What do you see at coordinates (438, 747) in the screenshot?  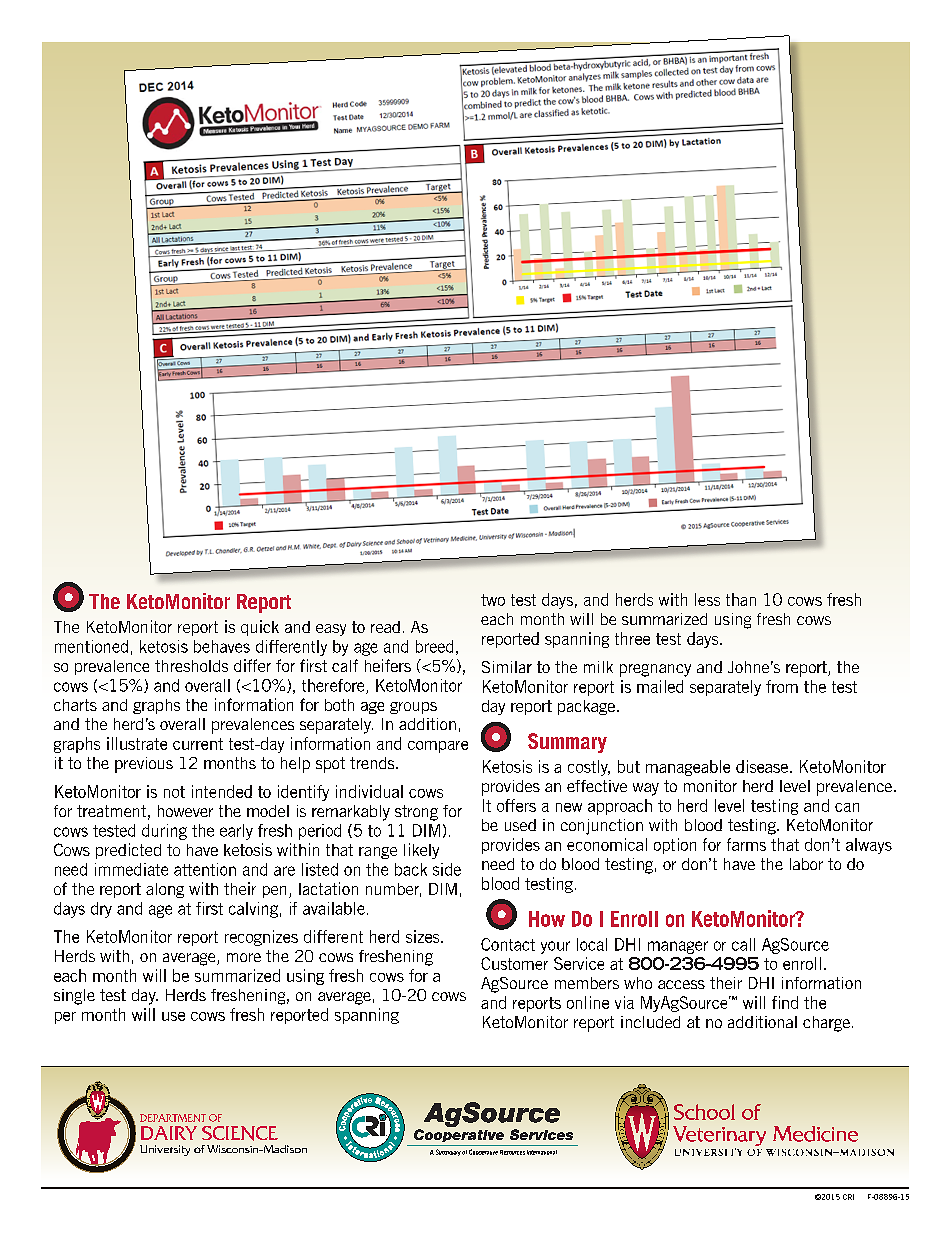 I see `compare` at bounding box center [438, 747].
